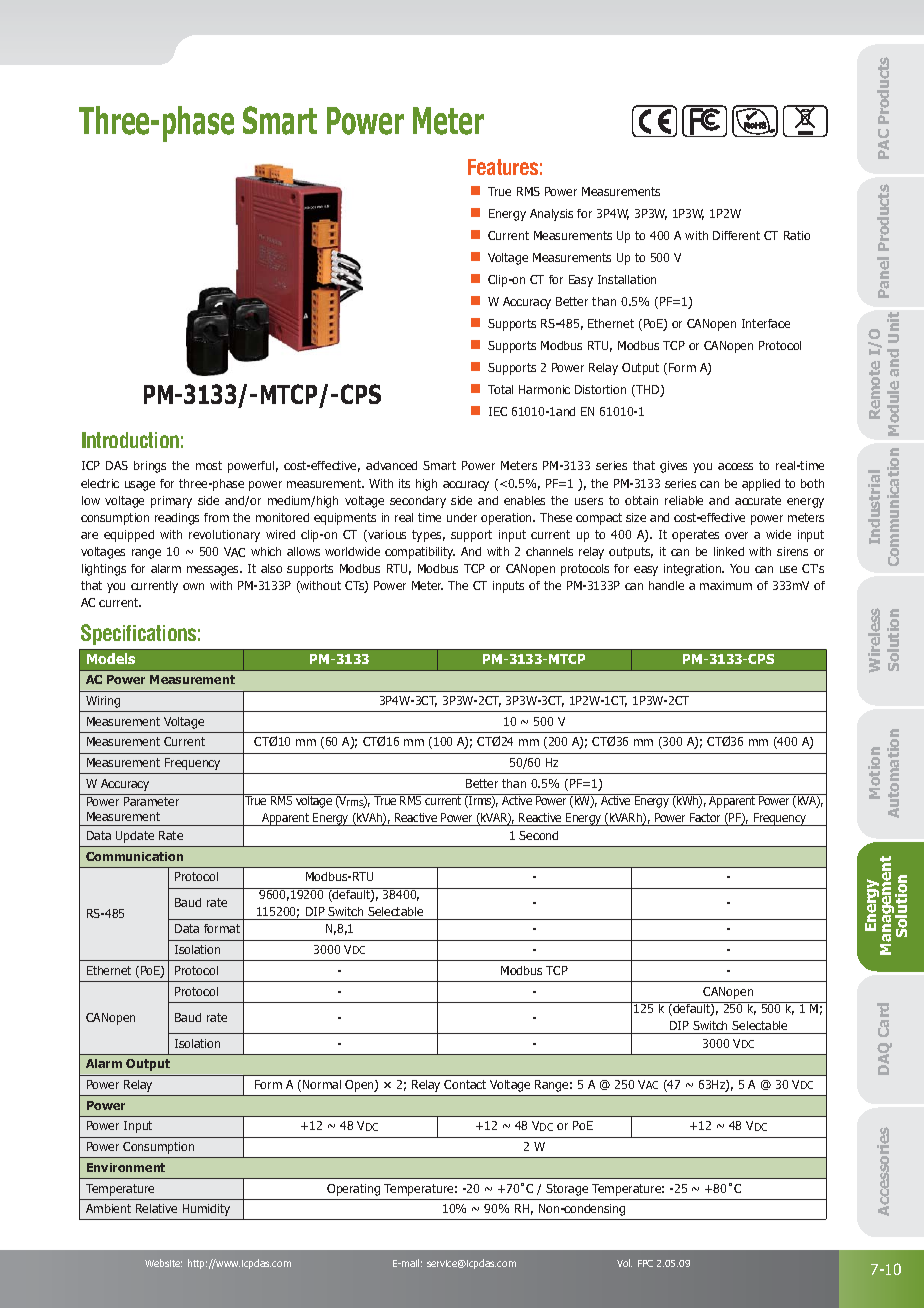 The height and width of the screenshot is (1308, 924). I want to click on Update, so click(135, 837).
